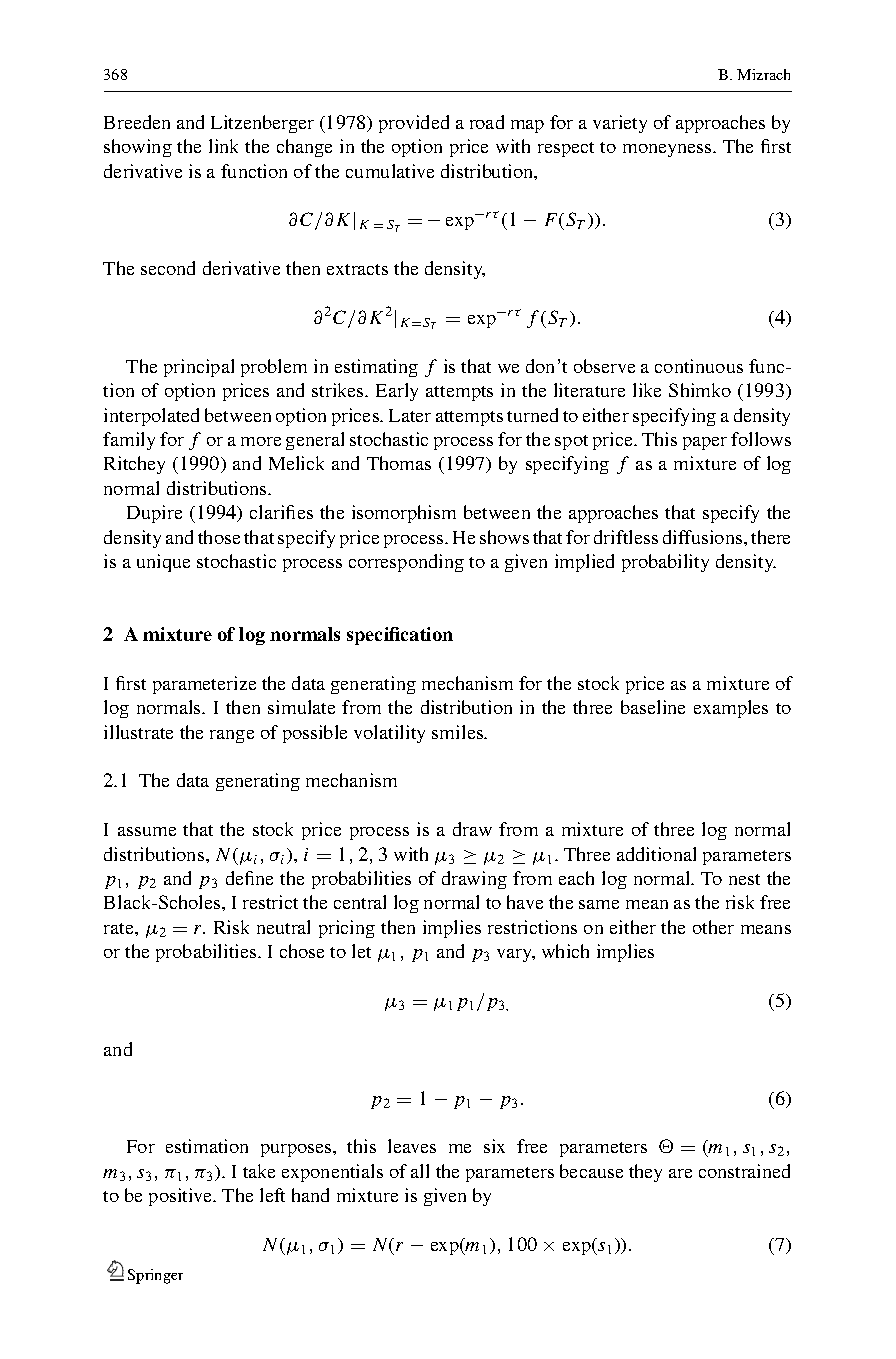 This page has height=1359, width=896. What do you see at coordinates (182, 1197) in the page?
I see `positive` at bounding box center [182, 1197].
